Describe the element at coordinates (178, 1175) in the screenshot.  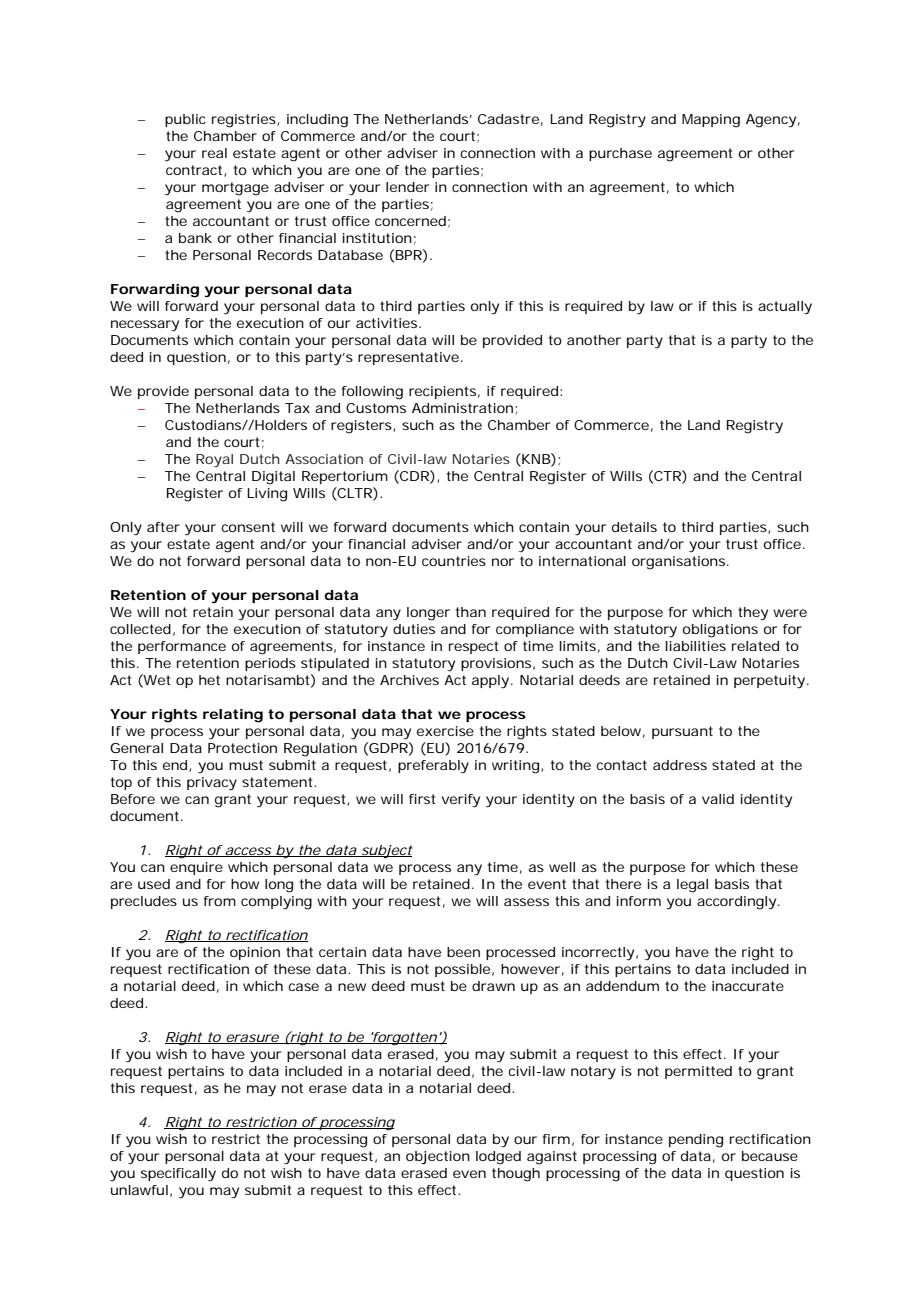
I see `specifically` at that location.
